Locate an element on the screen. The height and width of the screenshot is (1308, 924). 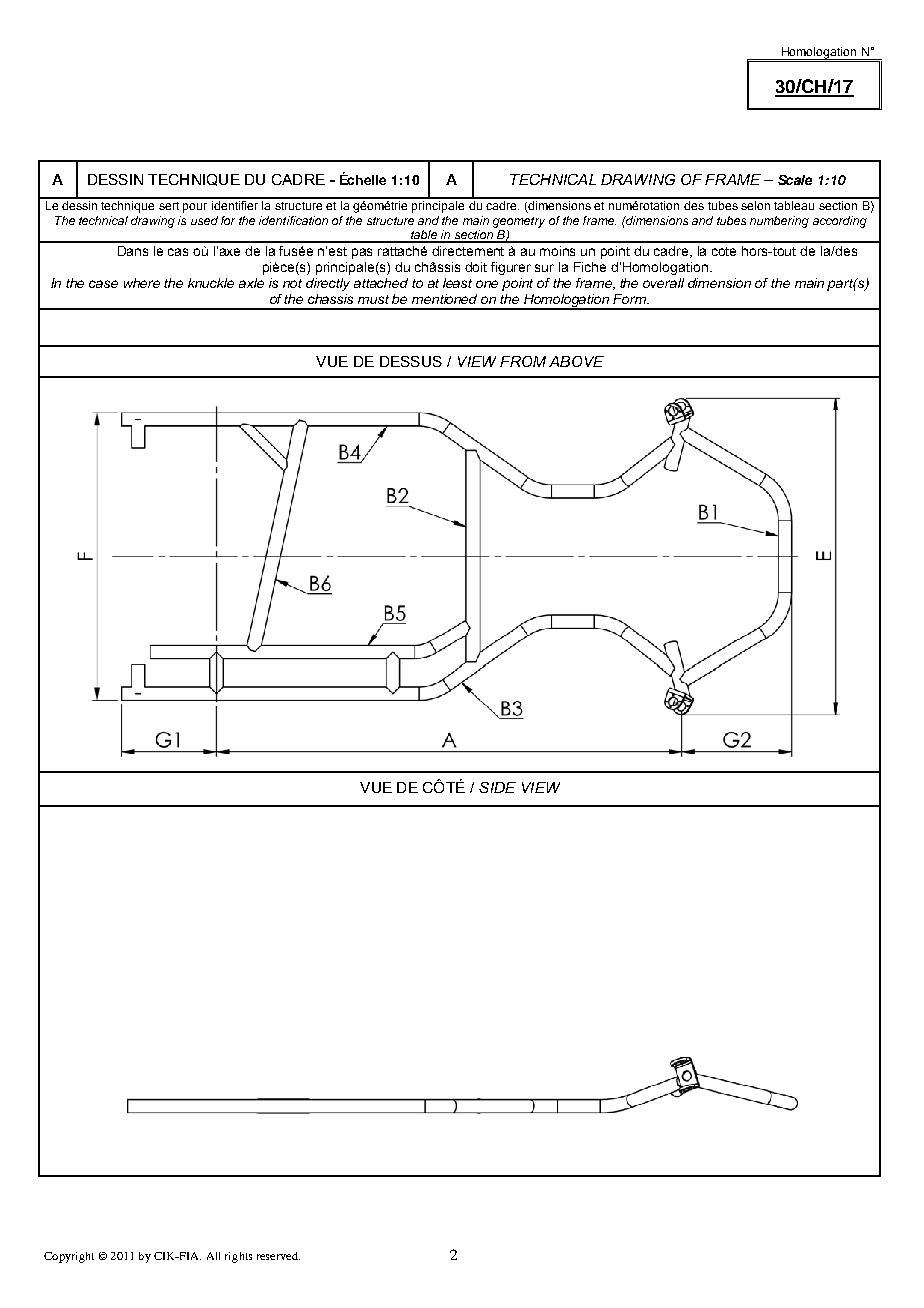
numbering is located at coordinates (779, 222).
